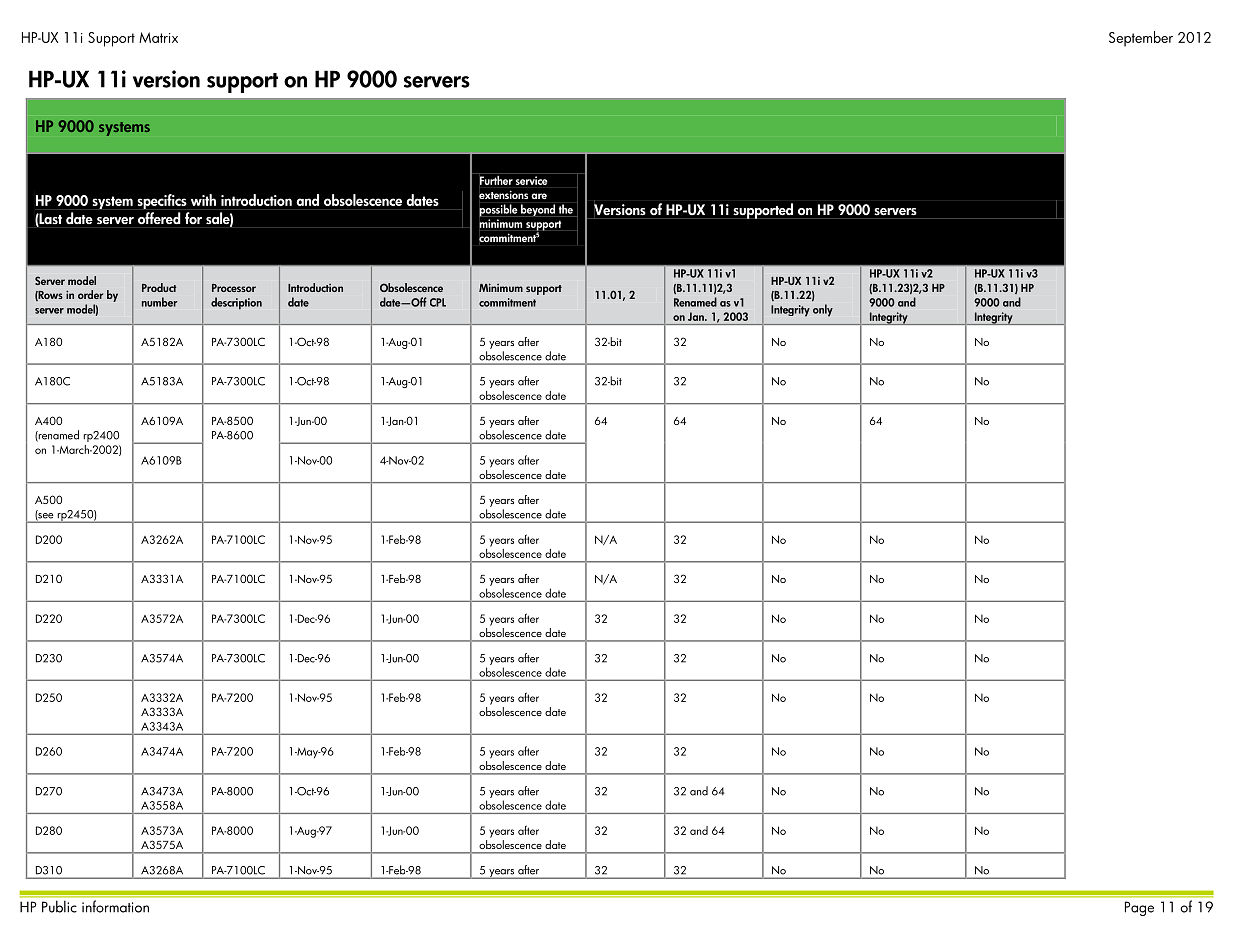 This screenshot has height=952, width=1233. What do you see at coordinates (160, 302) in the screenshot?
I see `number` at bounding box center [160, 302].
